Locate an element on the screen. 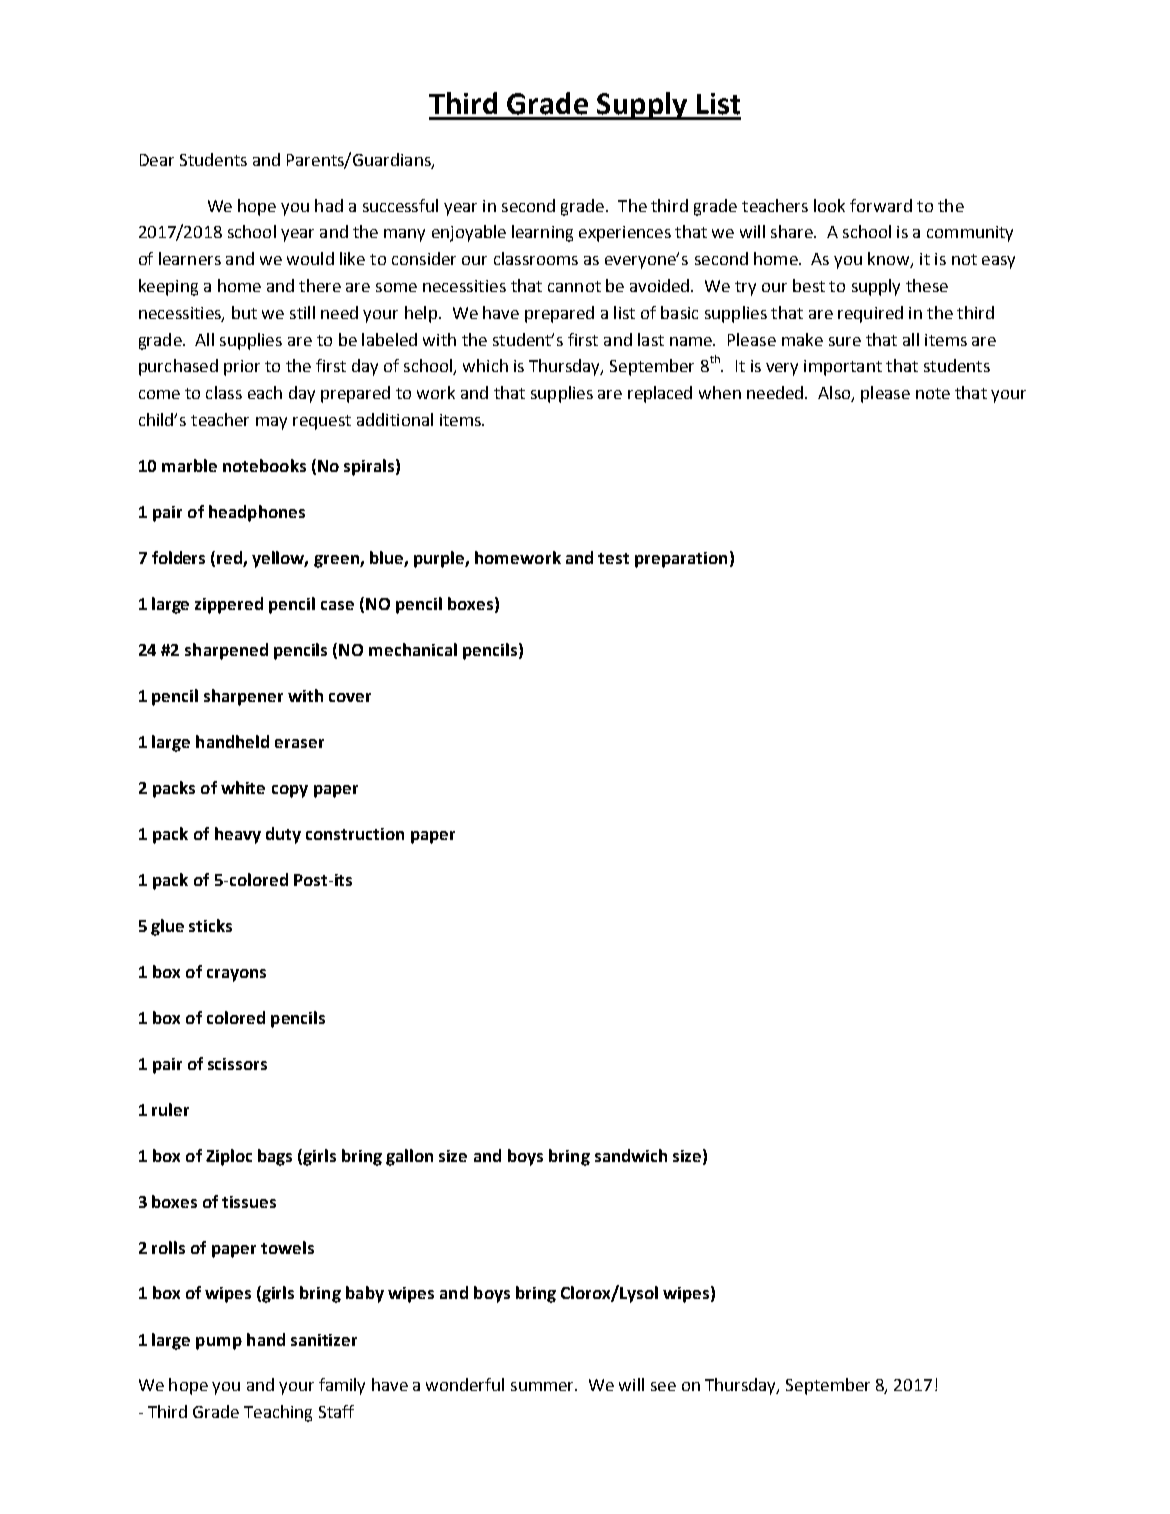 Image resolution: width=1170 pixels, height=1514 pixels. headphones is located at coordinates (257, 513).
